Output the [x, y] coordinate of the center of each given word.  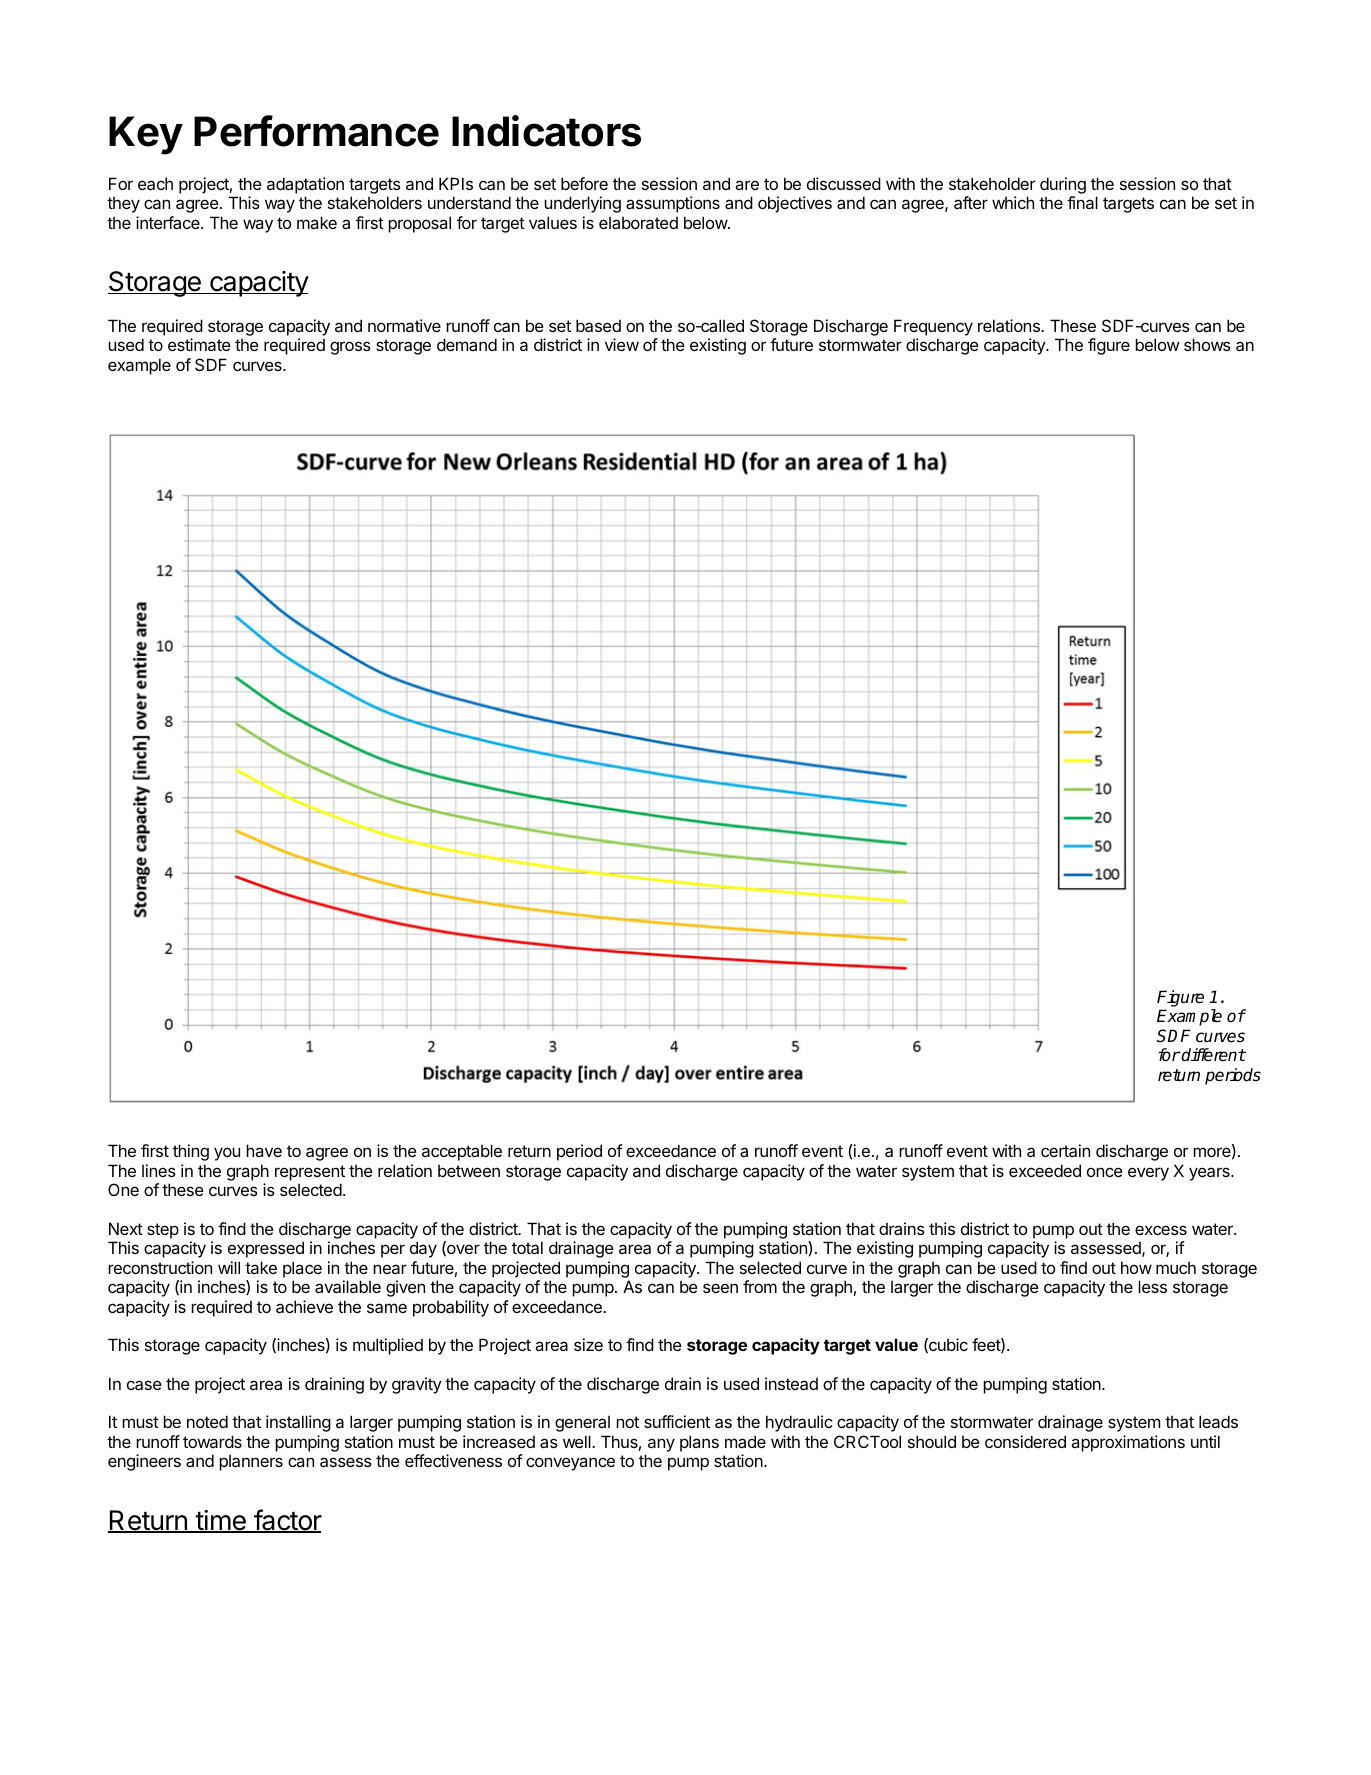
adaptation [305, 185]
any [661, 1445]
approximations [1128, 1443]
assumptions [673, 204]
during [1063, 185]
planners [251, 1463]
